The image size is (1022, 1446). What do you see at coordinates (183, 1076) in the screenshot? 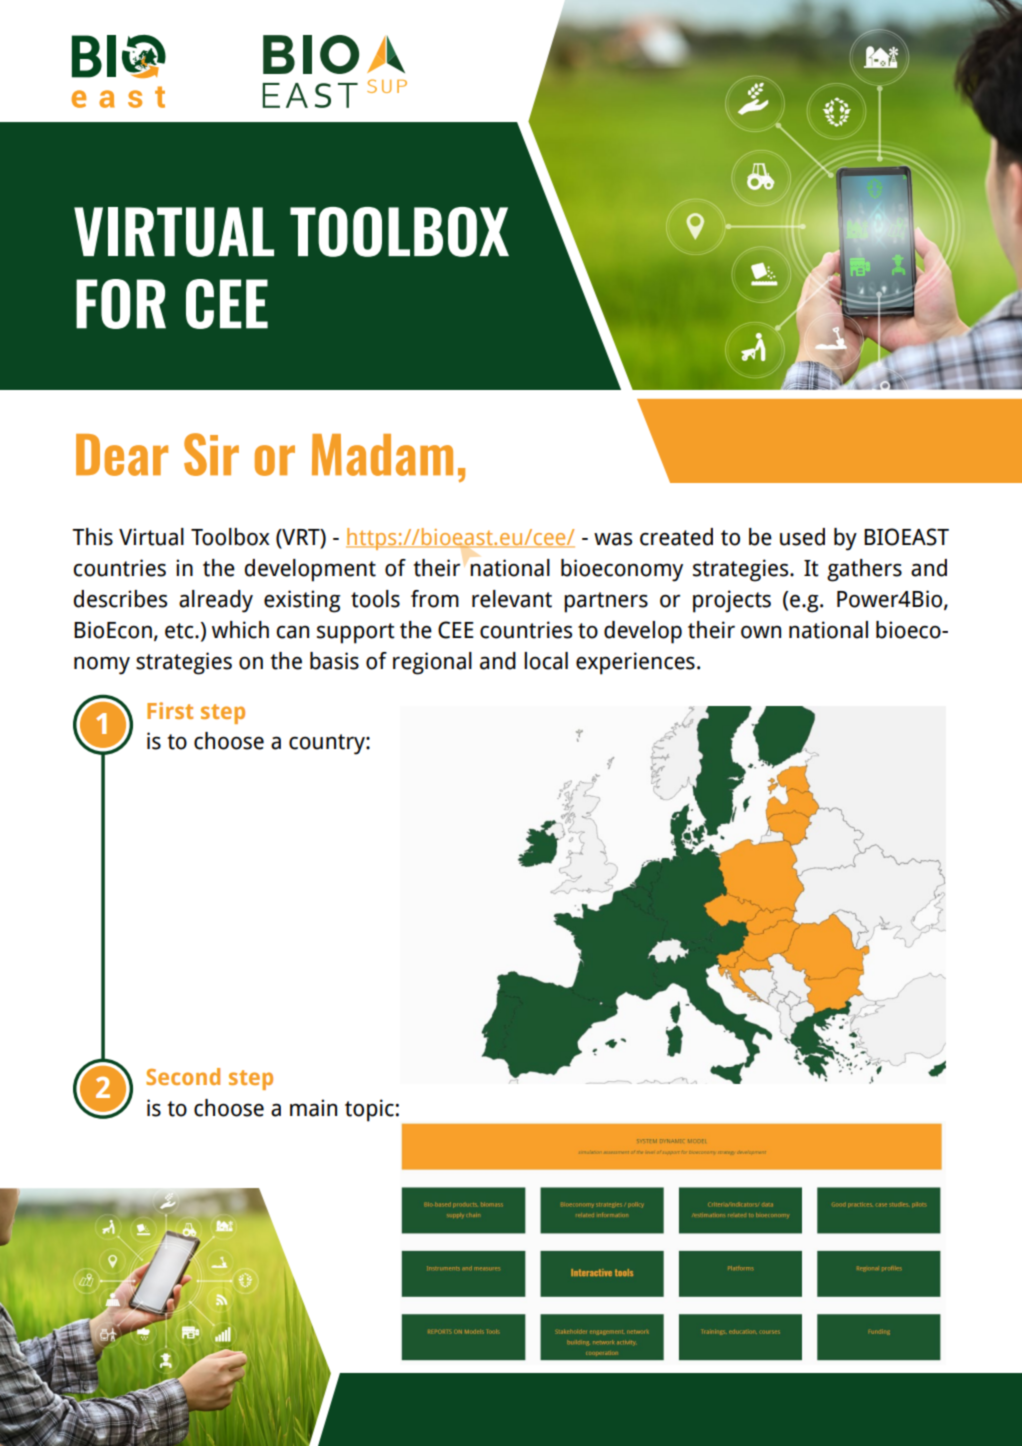
I see `Second` at bounding box center [183, 1076].
